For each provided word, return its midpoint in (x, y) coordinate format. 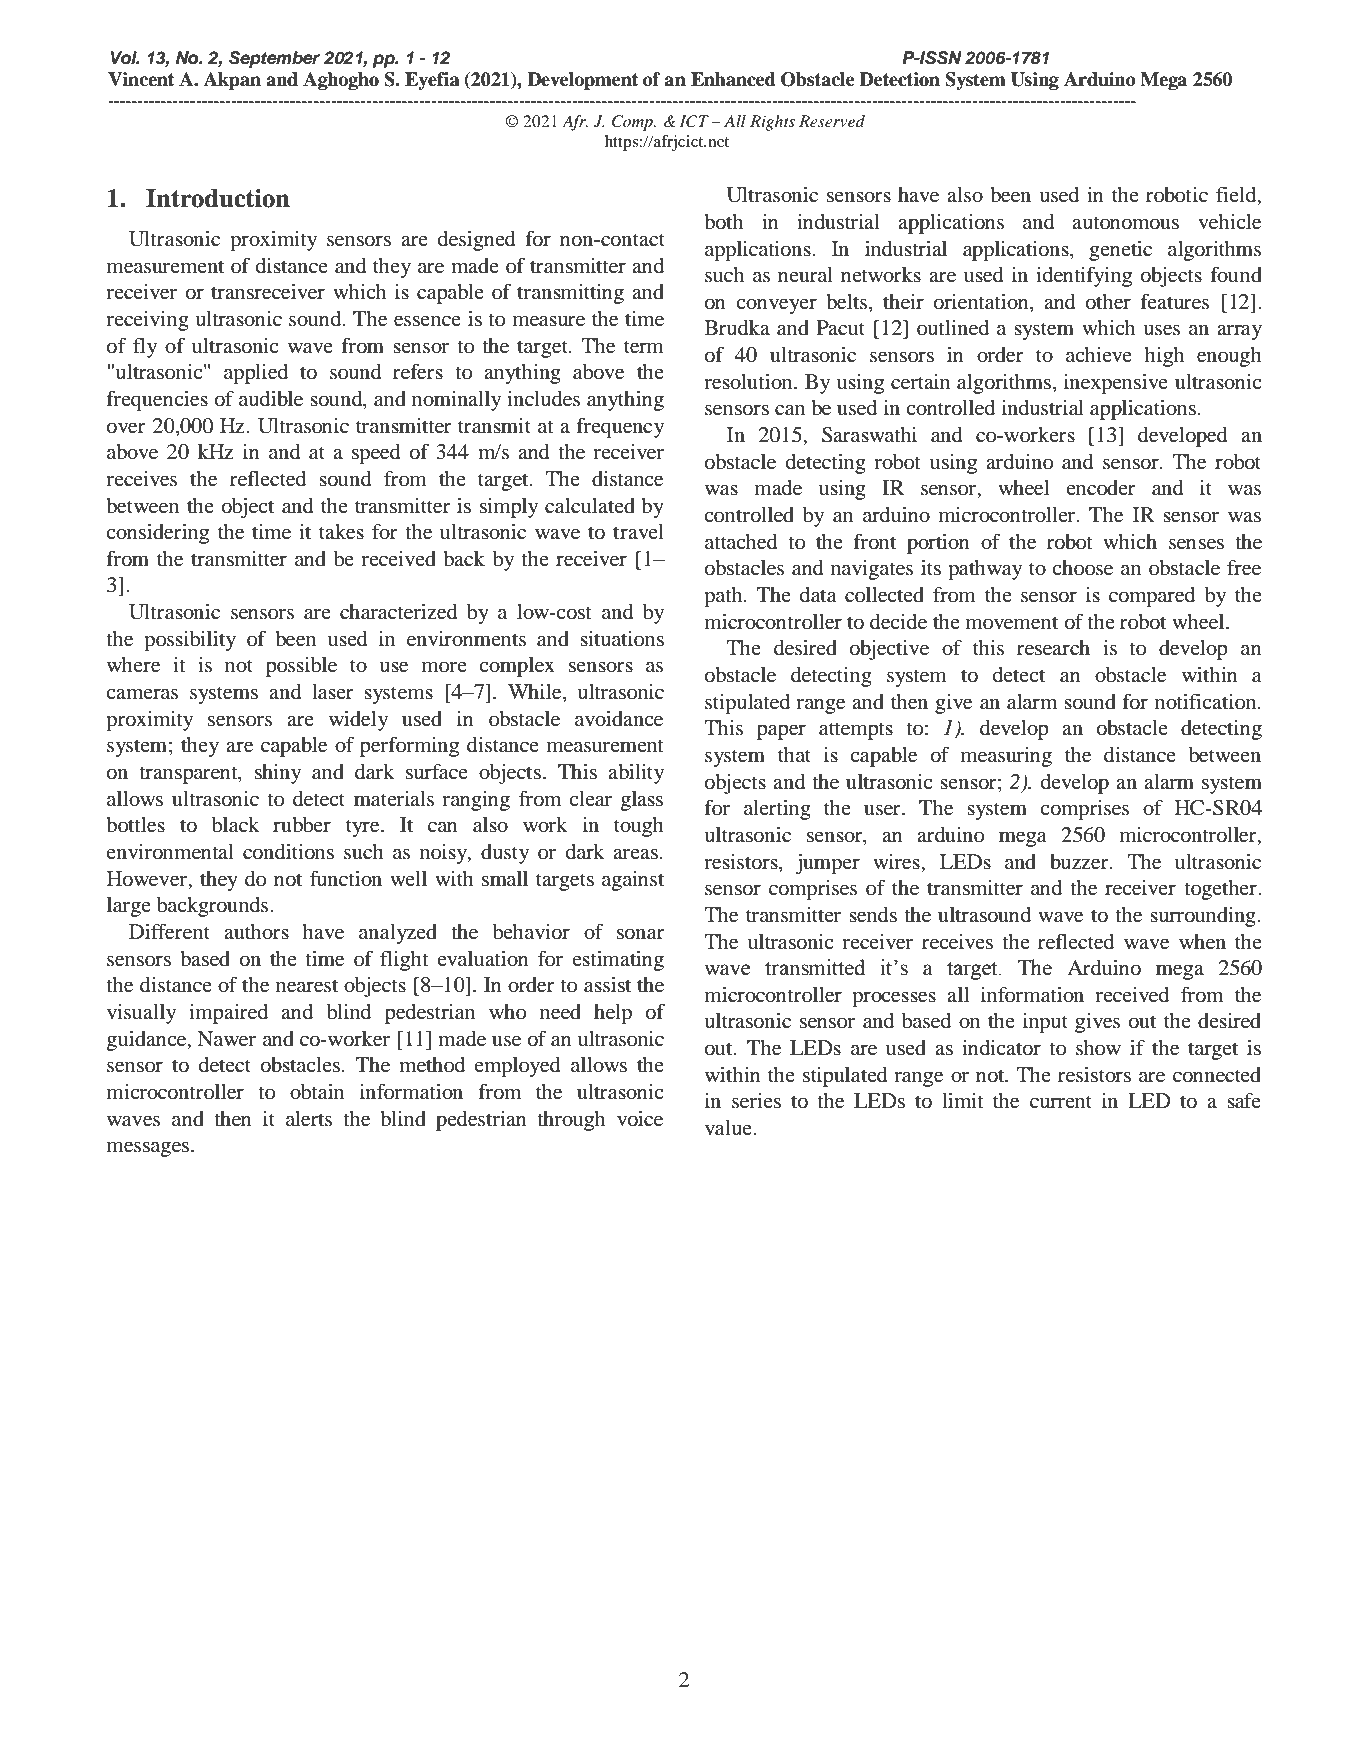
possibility (190, 641)
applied (256, 374)
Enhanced (733, 79)
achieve (1099, 354)
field (1237, 196)
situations (622, 639)
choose (1082, 568)
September (274, 59)
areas (635, 854)
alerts (309, 1119)
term (644, 347)
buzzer (1080, 862)
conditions (288, 852)
